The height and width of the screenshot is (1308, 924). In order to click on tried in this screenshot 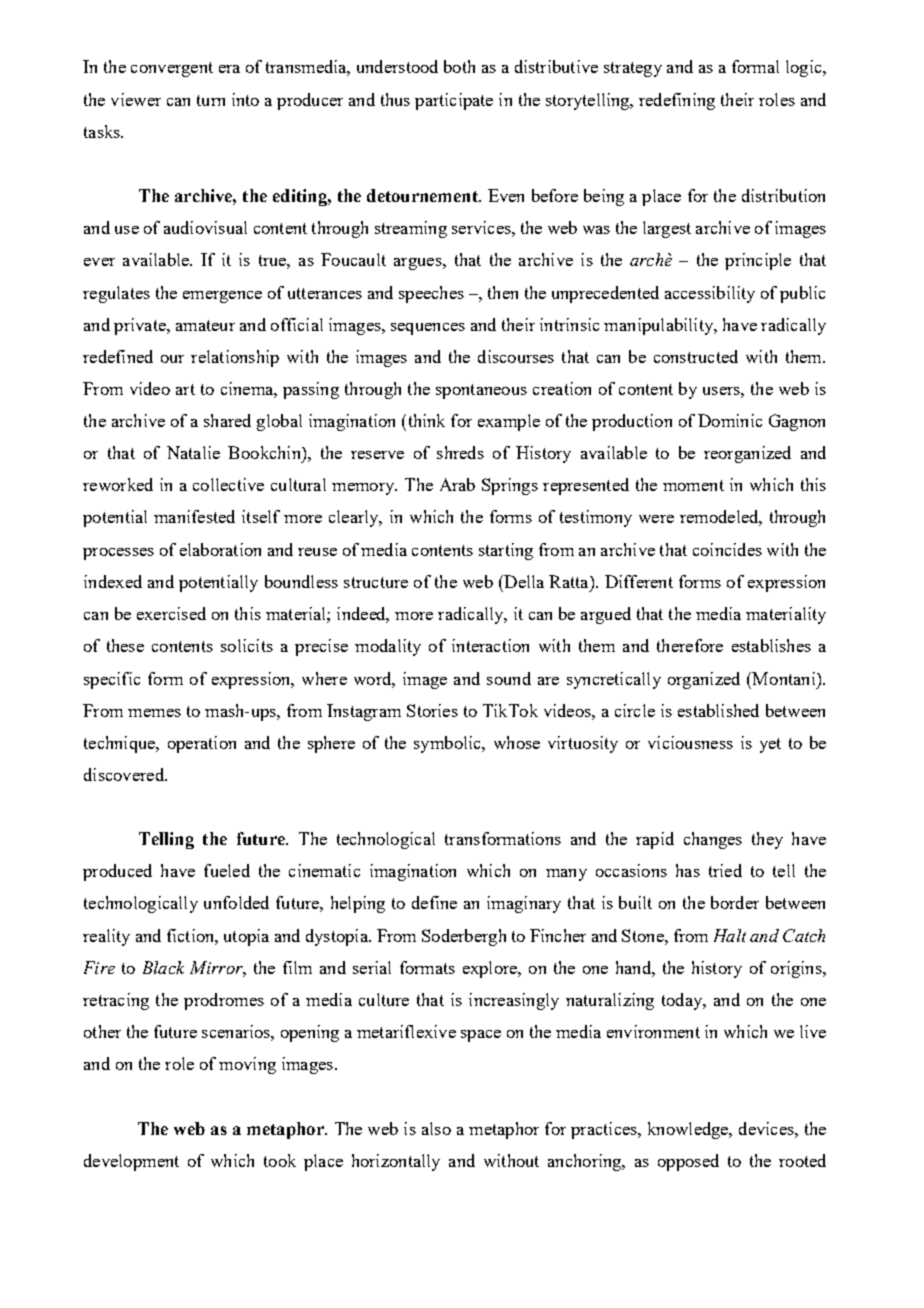, I will do `click(725, 870)`.
